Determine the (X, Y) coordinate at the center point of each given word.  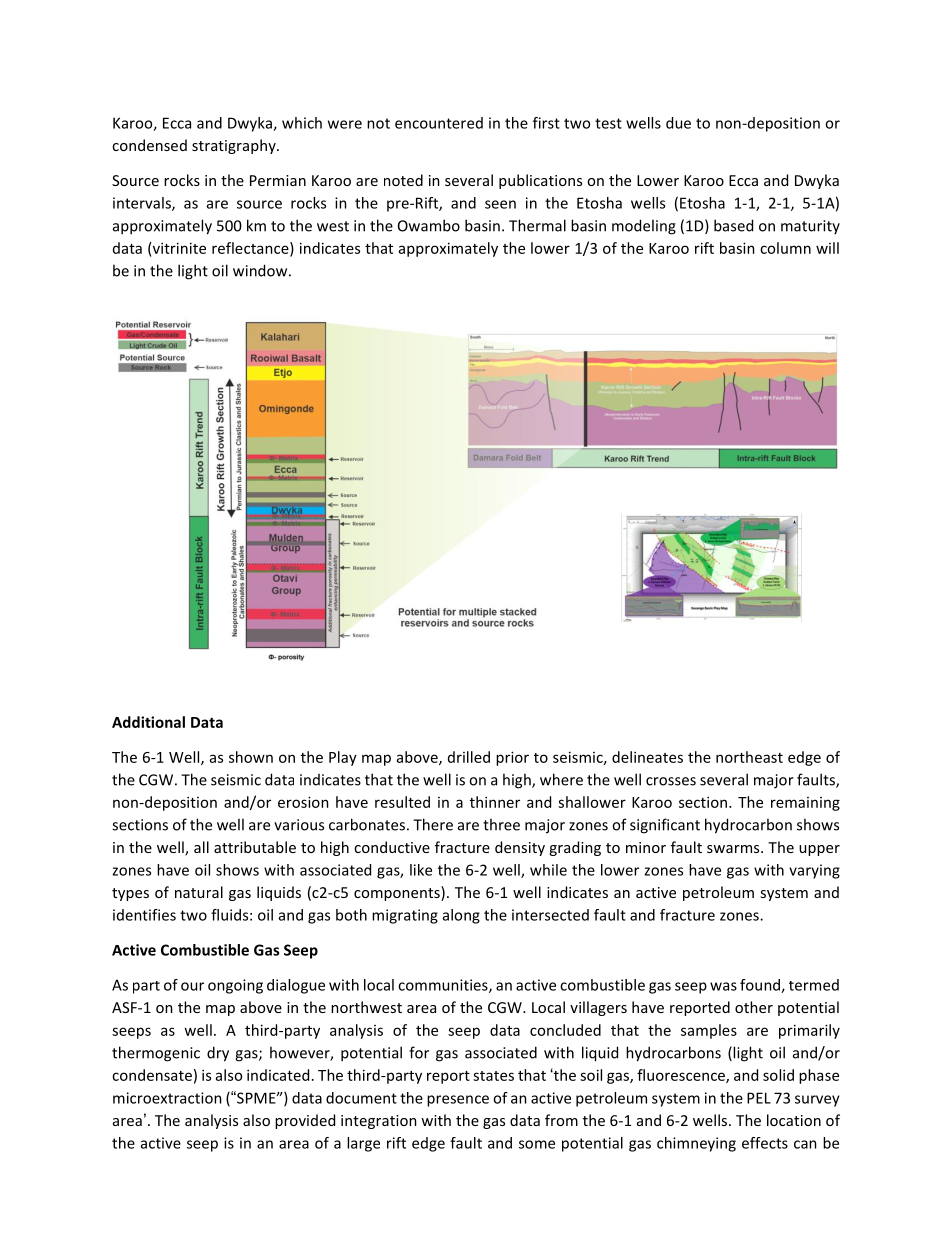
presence (458, 1101)
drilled (469, 757)
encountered (439, 123)
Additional (148, 722)
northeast (749, 757)
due (678, 123)
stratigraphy (235, 146)
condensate (152, 1075)
